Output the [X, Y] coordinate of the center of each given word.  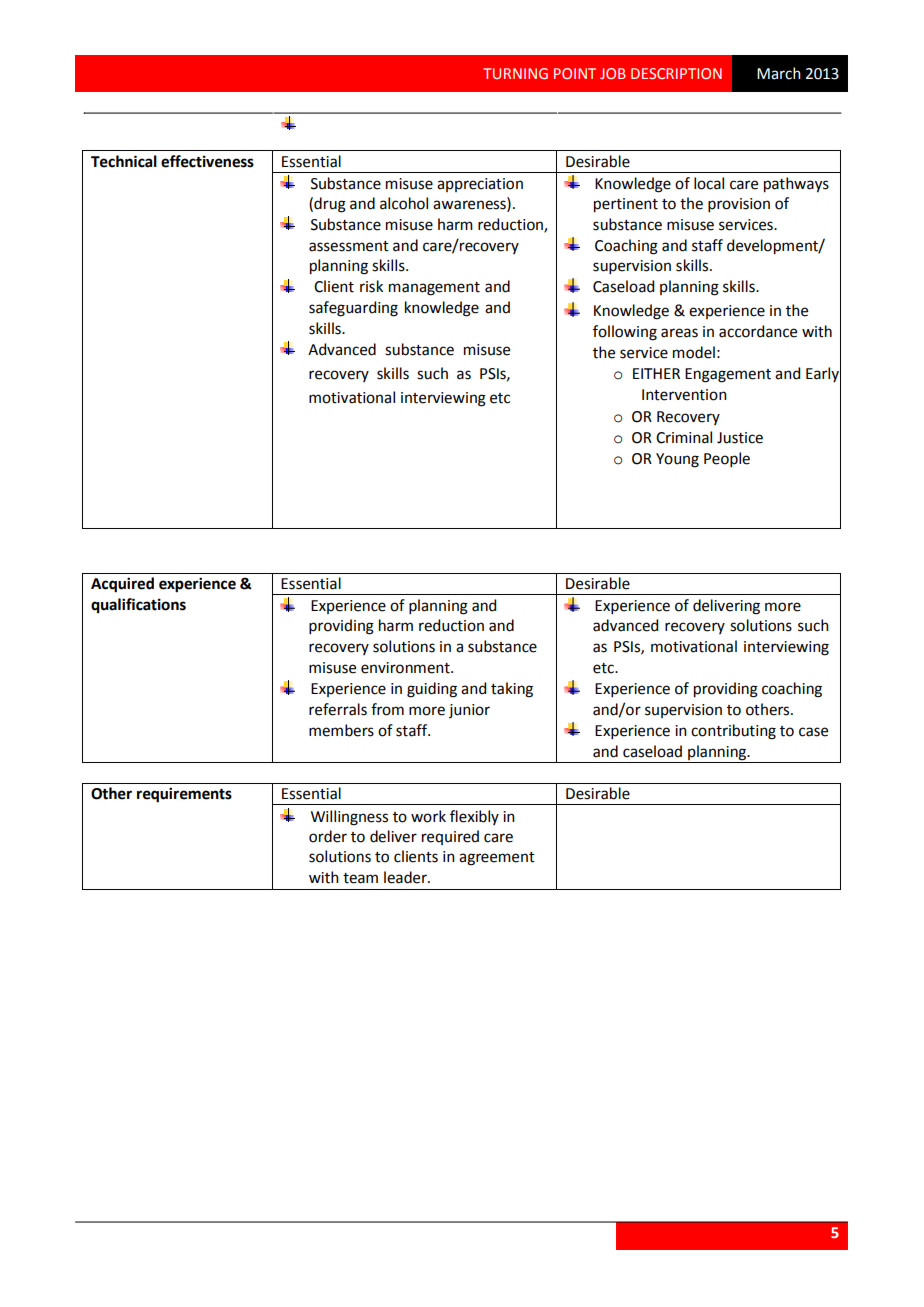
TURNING [515, 73]
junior [469, 711]
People [727, 459]
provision [739, 205]
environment [406, 668]
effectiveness [207, 161]
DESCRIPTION [676, 73]
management [434, 289]
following [625, 333]
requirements [184, 795]
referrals [338, 709]
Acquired [122, 585]
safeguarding [353, 309]
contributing [733, 732]
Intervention [684, 395]
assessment [349, 246]
